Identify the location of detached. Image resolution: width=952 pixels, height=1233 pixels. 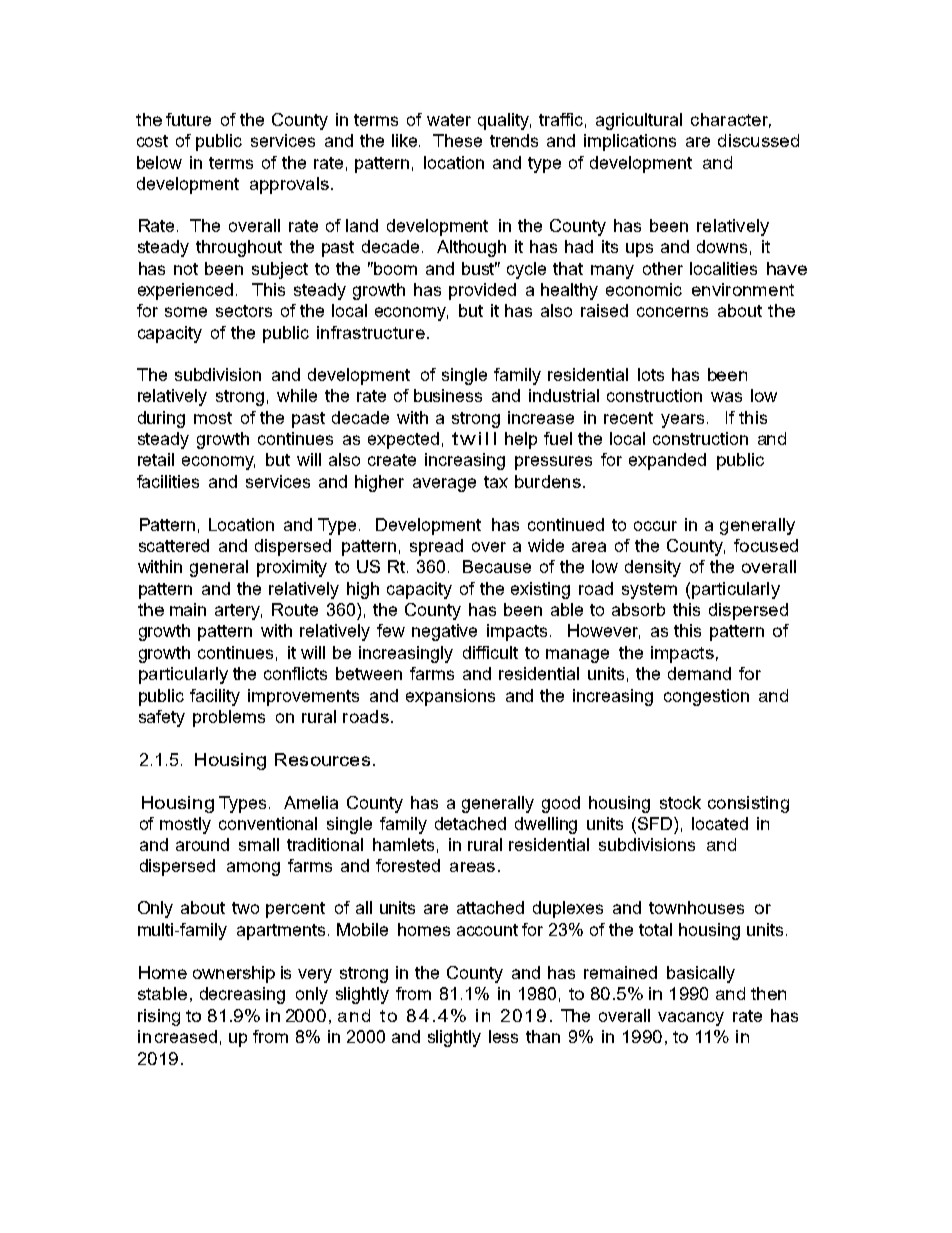
(470, 823).
